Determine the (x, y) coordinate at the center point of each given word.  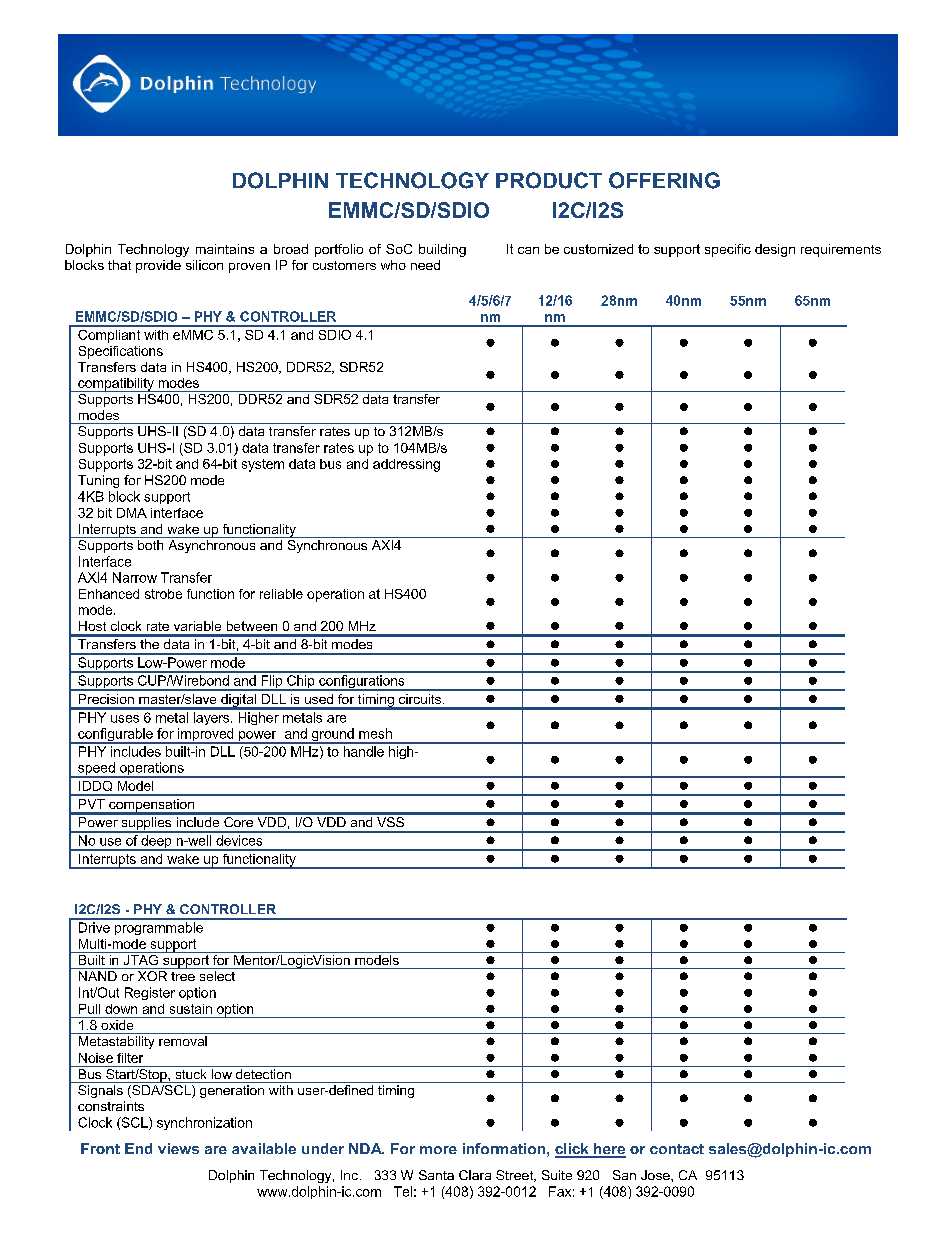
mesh (375, 733)
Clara (475, 1175)
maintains (225, 249)
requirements (841, 250)
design (775, 250)
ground (333, 736)
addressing (406, 465)
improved (206, 736)
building (442, 250)
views (178, 1148)
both (150, 545)
